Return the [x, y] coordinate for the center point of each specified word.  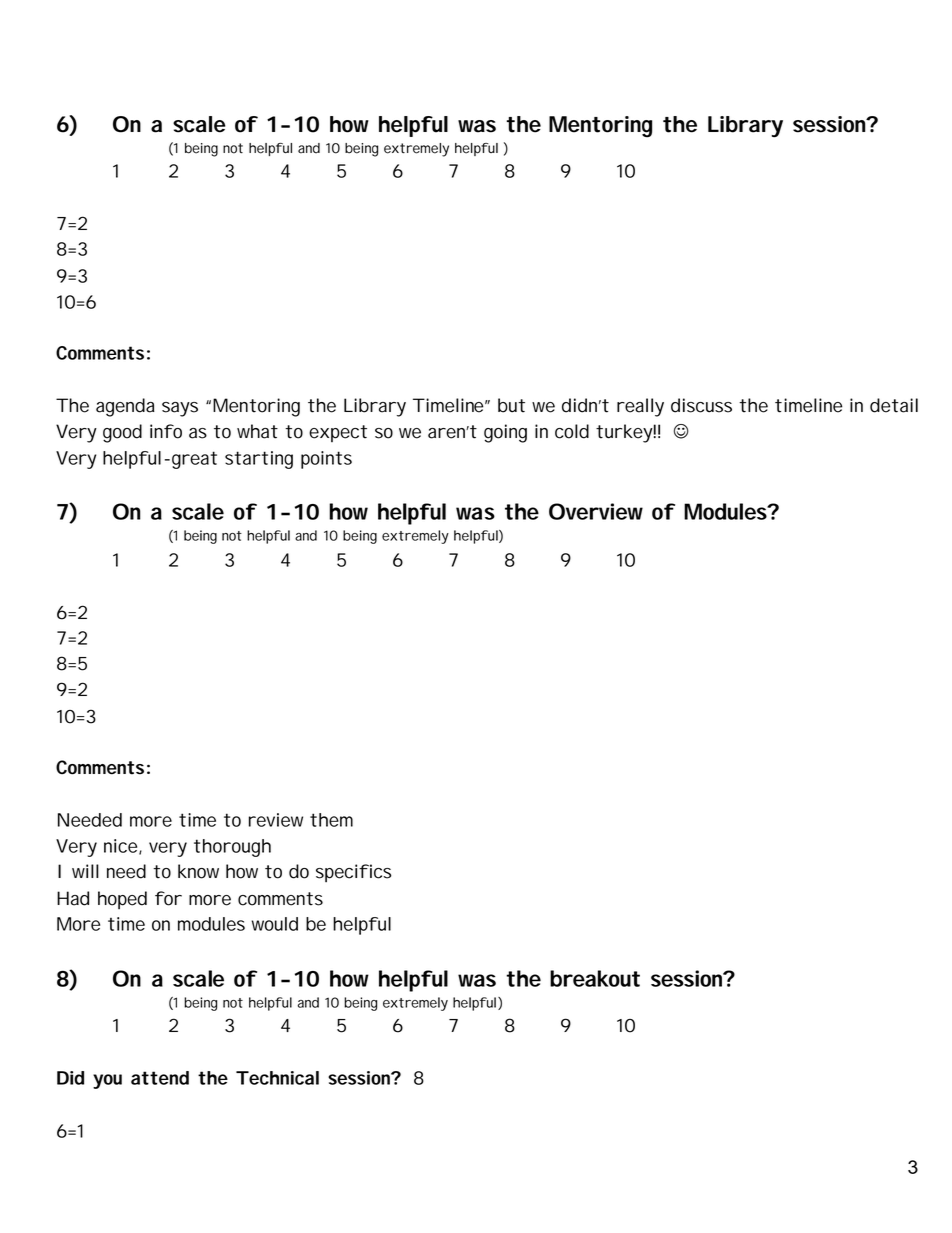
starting [259, 460]
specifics [353, 873]
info [166, 431]
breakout [595, 978]
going [505, 433]
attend [160, 1078]
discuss [701, 405]
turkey [626, 433]
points [326, 460]
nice [123, 847]
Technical [277, 1078]
